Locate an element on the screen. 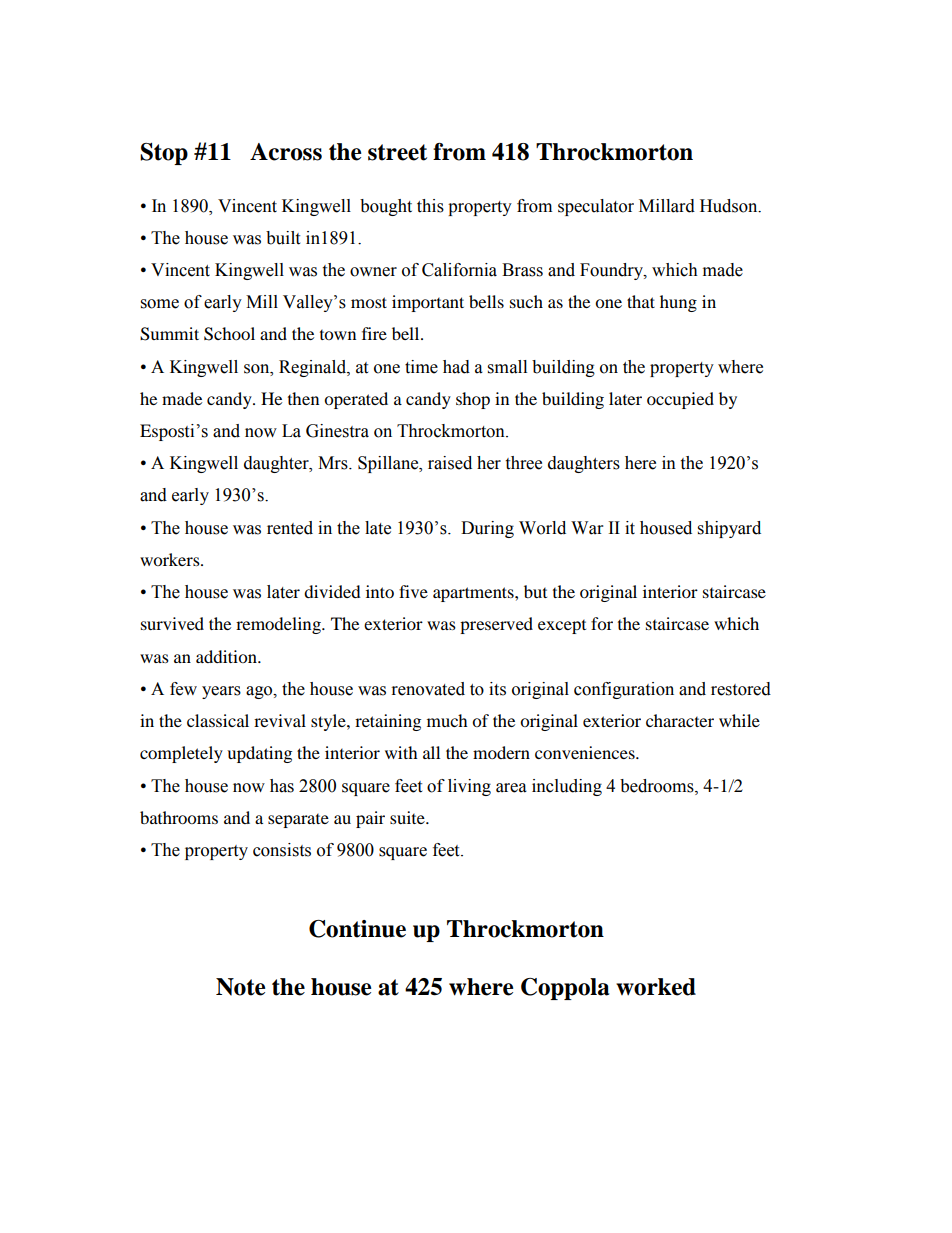 The width and height of the screenshot is (952, 1233). Across is located at coordinates (286, 152).
